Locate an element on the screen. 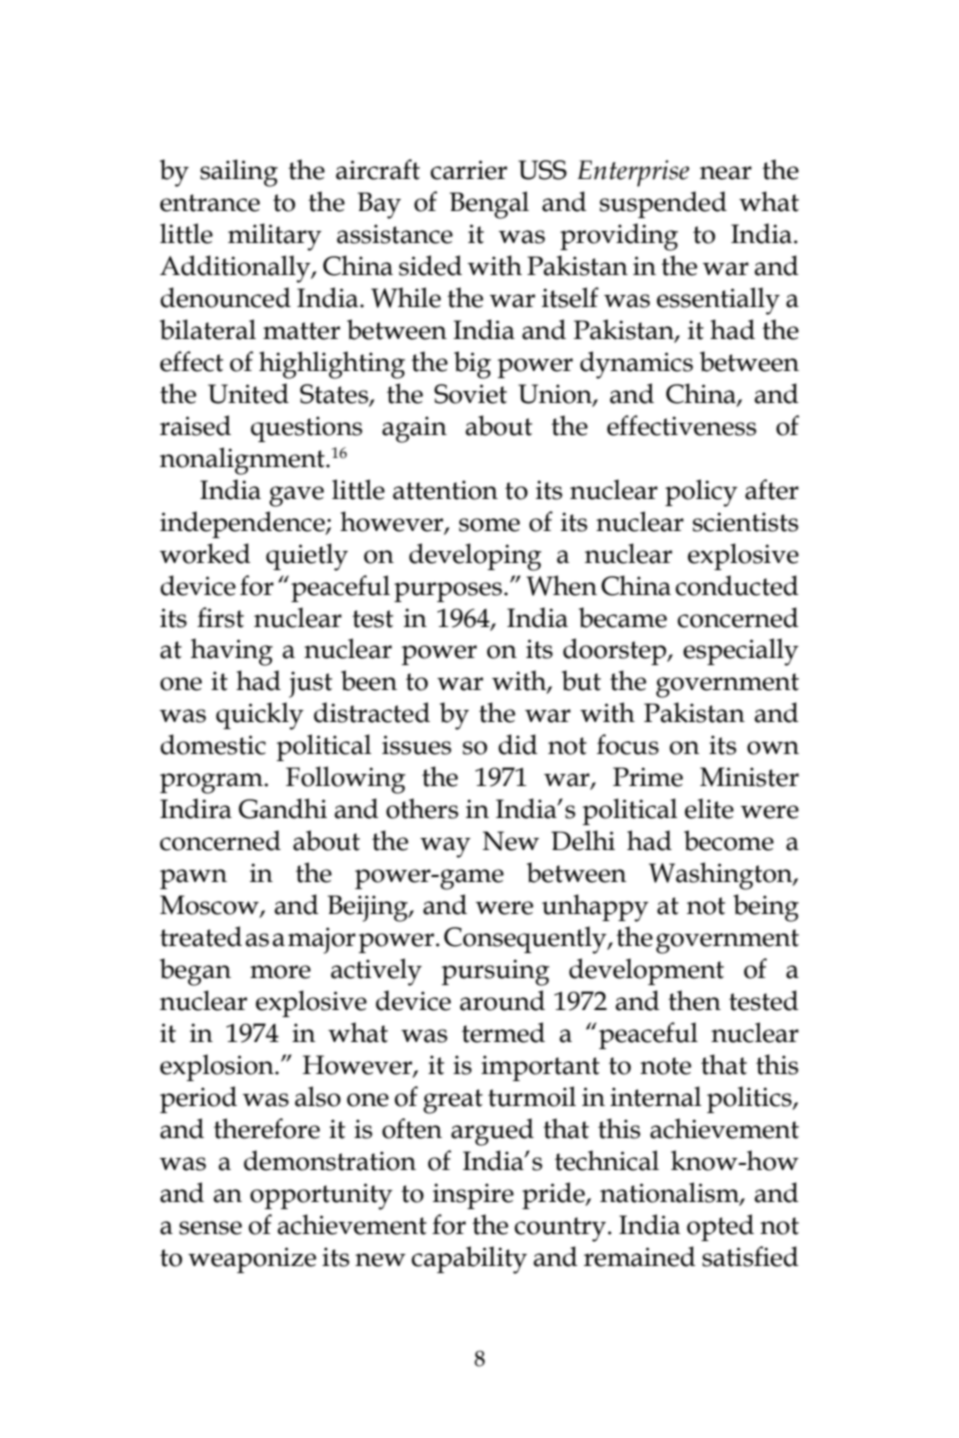 The image size is (959, 1438). gave is located at coordinates (296, 496).
